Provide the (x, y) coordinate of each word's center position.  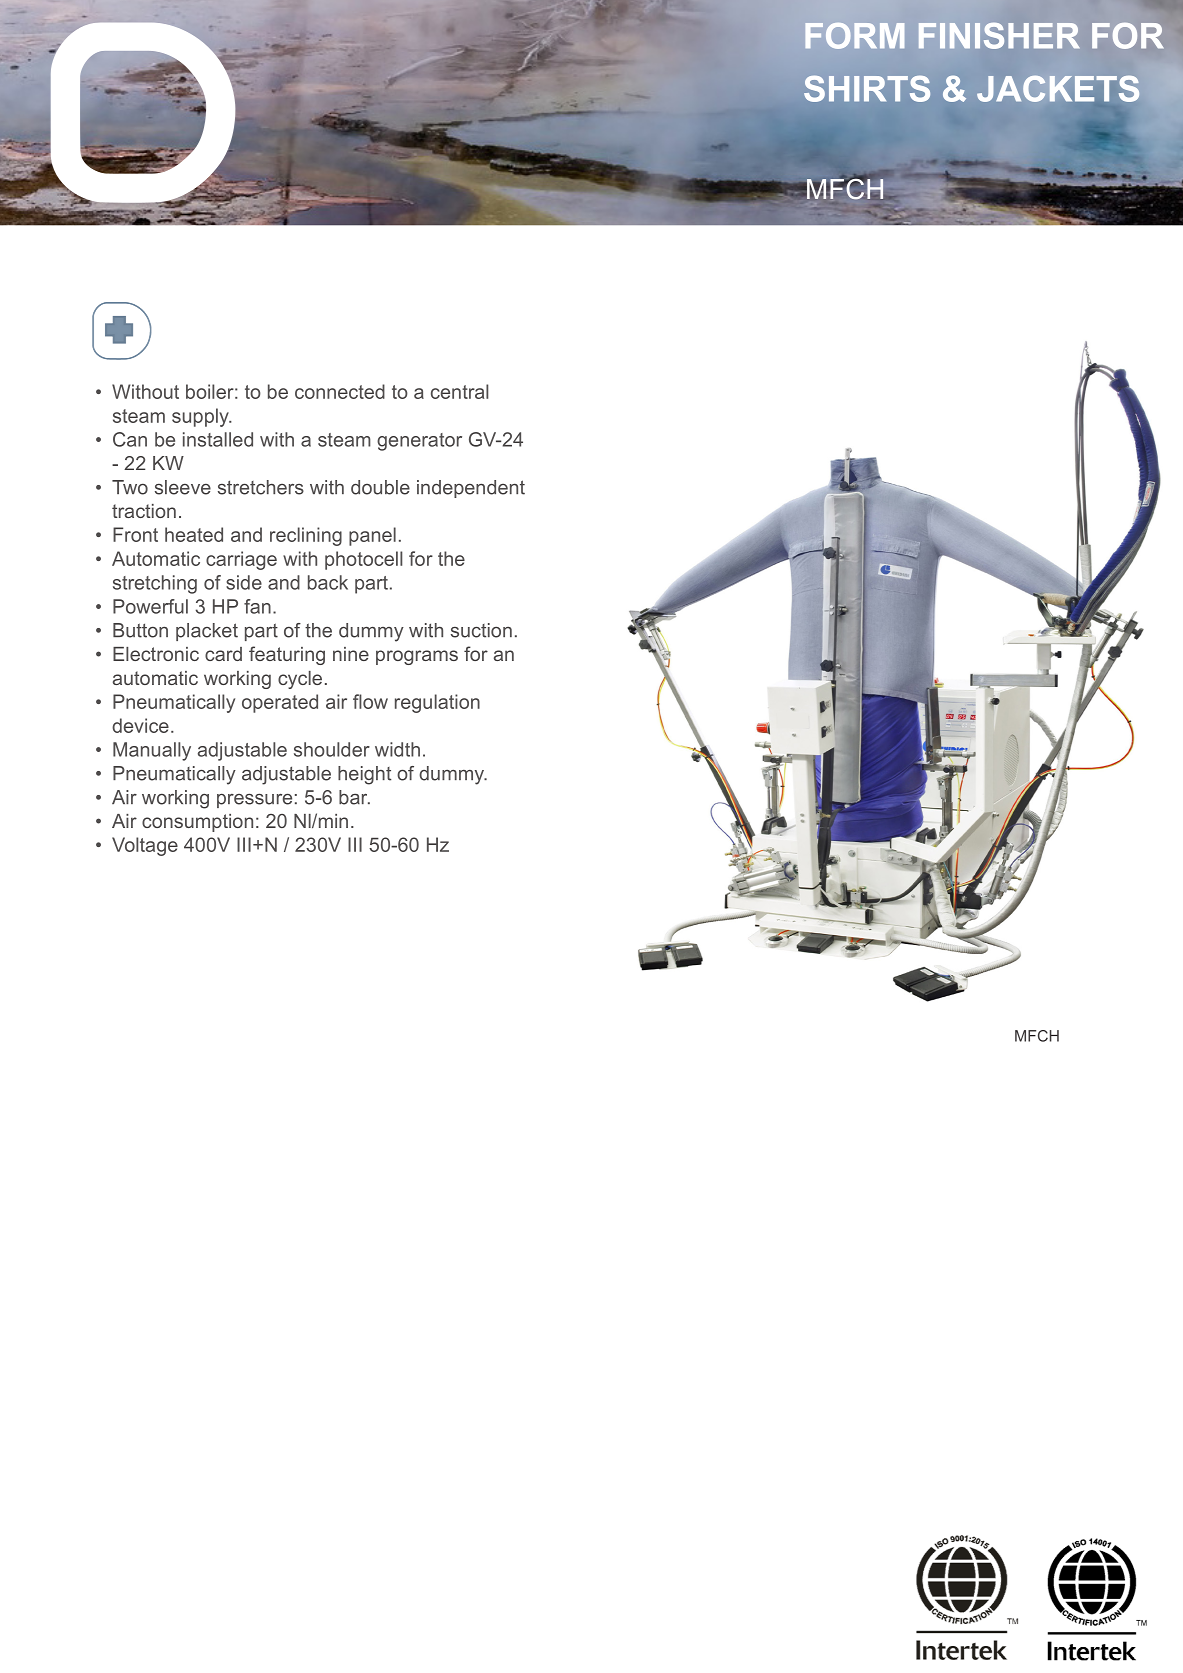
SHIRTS (867, 88)
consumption (197, 823)
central (459, 391)
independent (471, 489)
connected (340, 391)
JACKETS (1058, 88)
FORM (854, 36)
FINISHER (999, 36)
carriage (241, 560)
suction (481, 630)
